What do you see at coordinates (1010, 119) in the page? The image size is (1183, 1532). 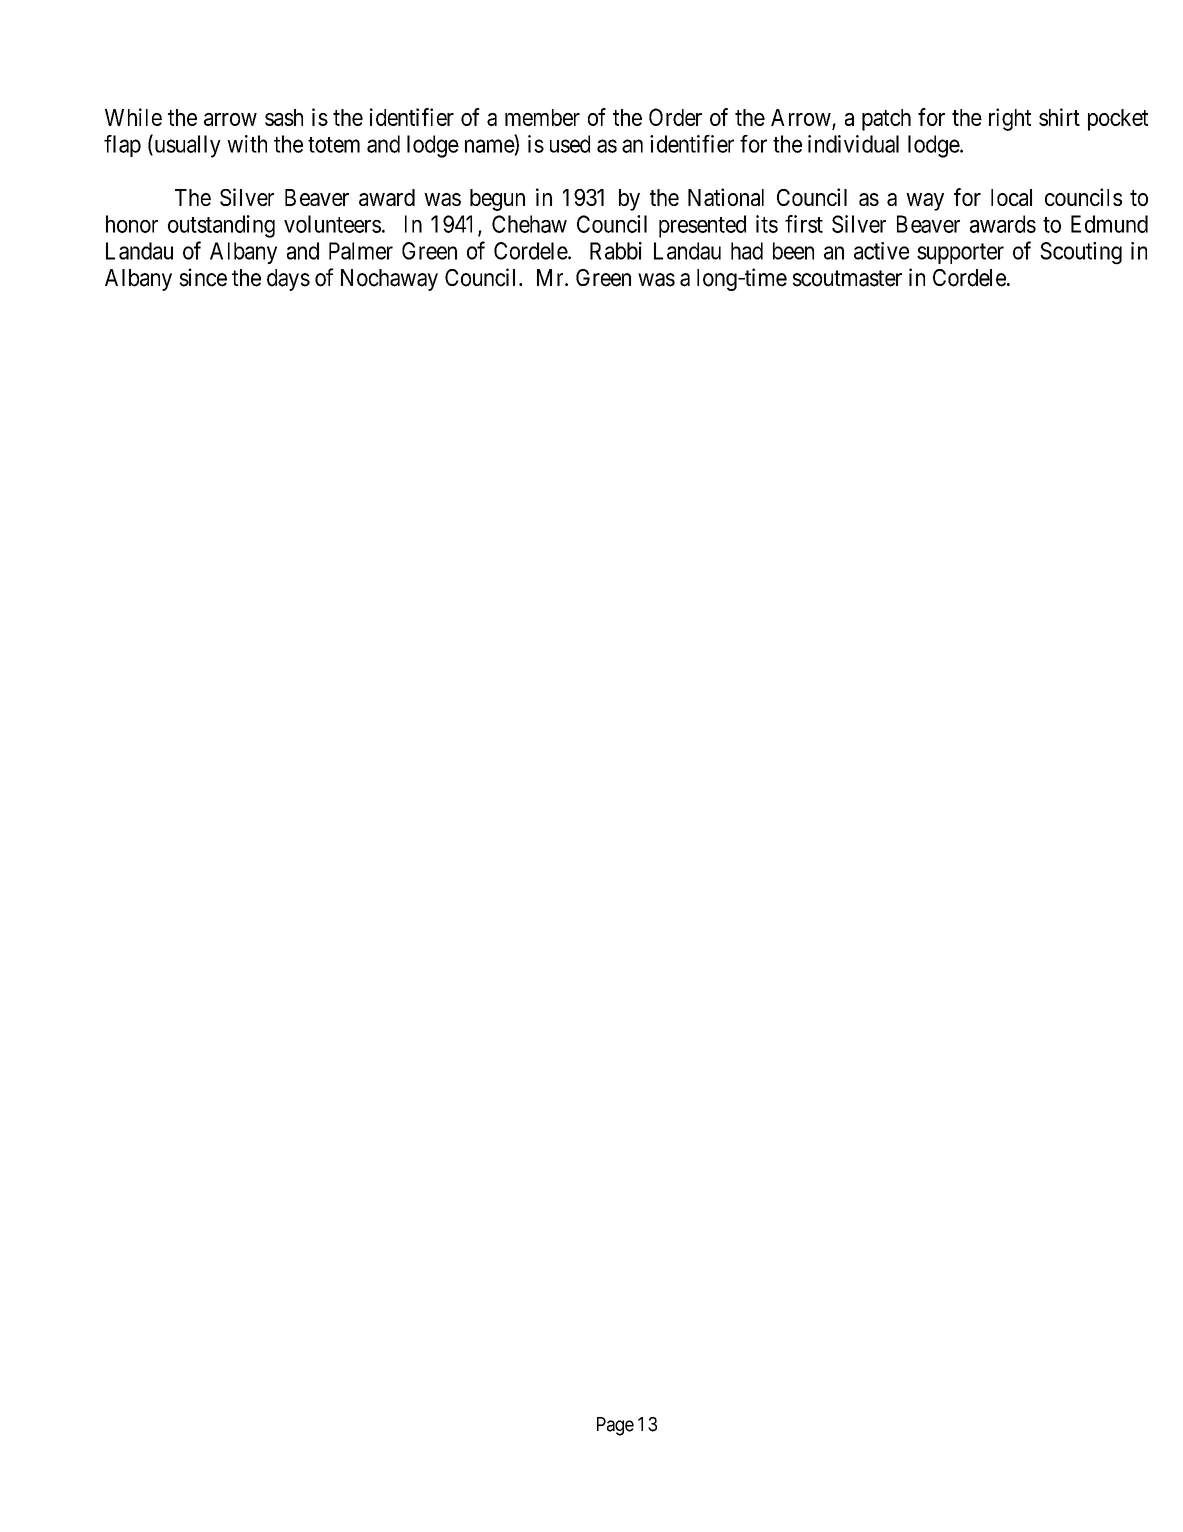 I see `right` at bounding box center [1010, 119].
